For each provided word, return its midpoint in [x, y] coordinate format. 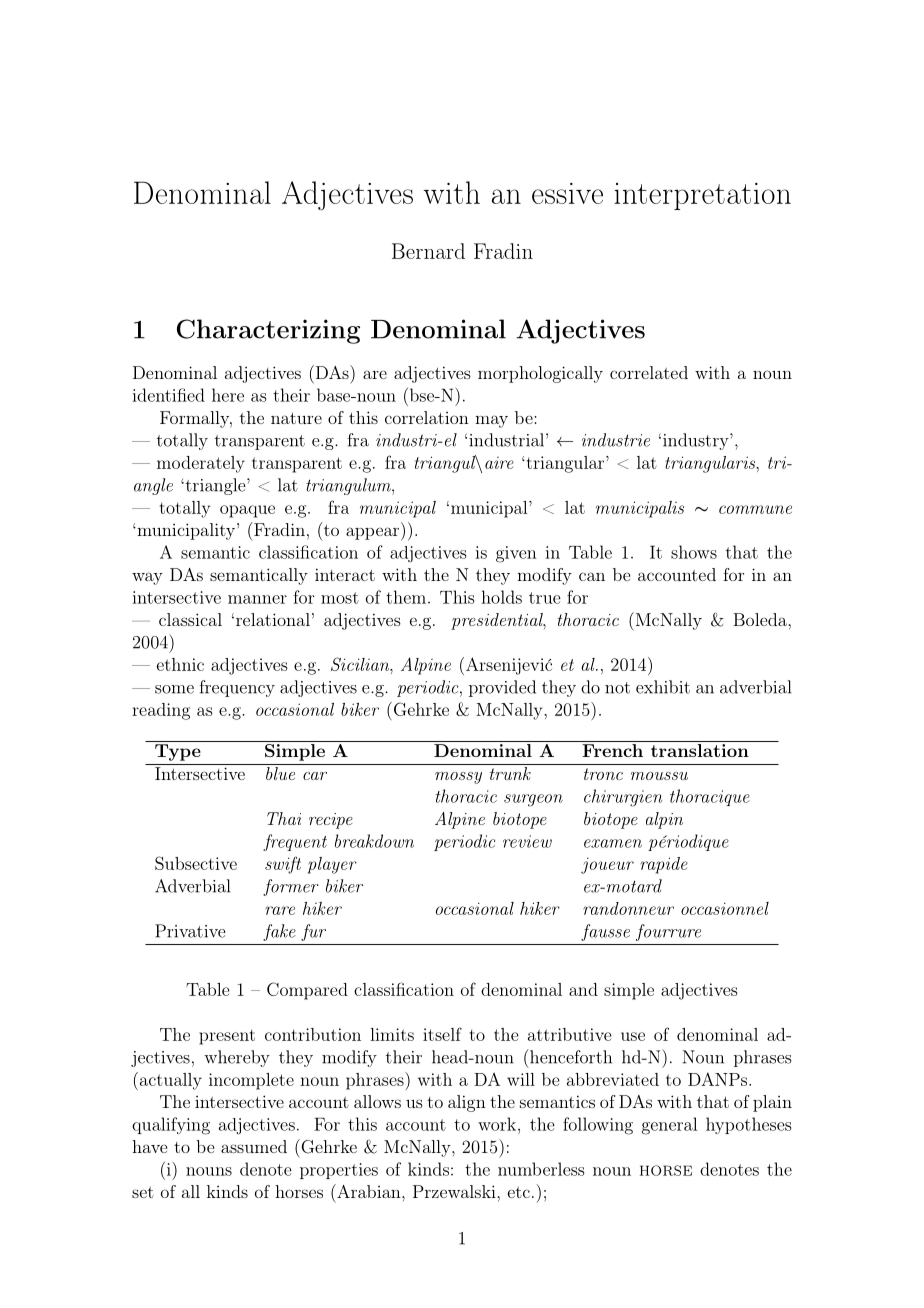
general [669, 1126]
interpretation [702, 196]
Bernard [428, 251]
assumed [254, 1146]
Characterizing [268, 331]
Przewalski [455, 1191]
